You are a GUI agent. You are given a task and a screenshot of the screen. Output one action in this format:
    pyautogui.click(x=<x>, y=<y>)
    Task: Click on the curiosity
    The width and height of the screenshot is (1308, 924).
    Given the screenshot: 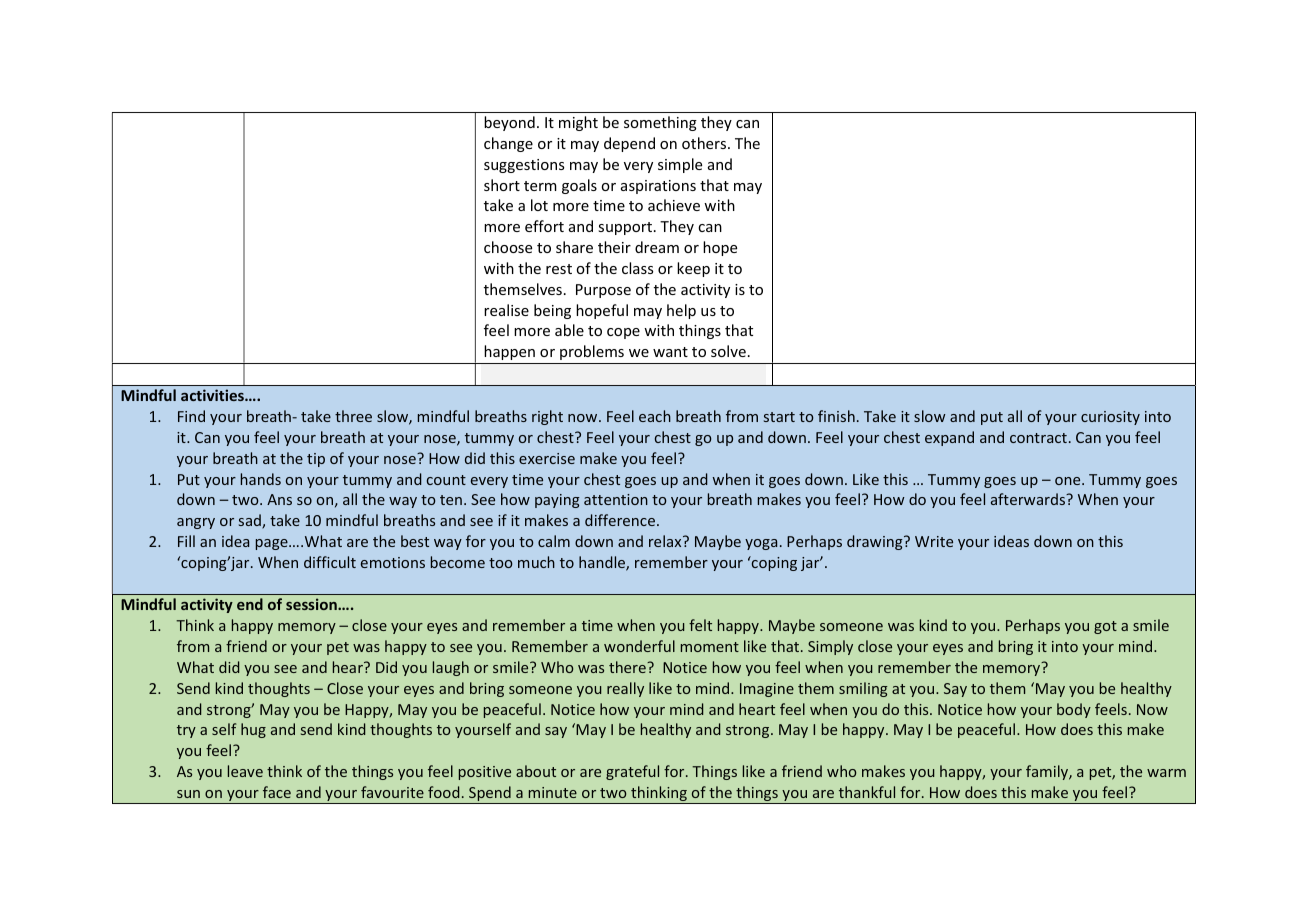 What is the action you would take?
    pyautogui.click(x=1110, y=418)
